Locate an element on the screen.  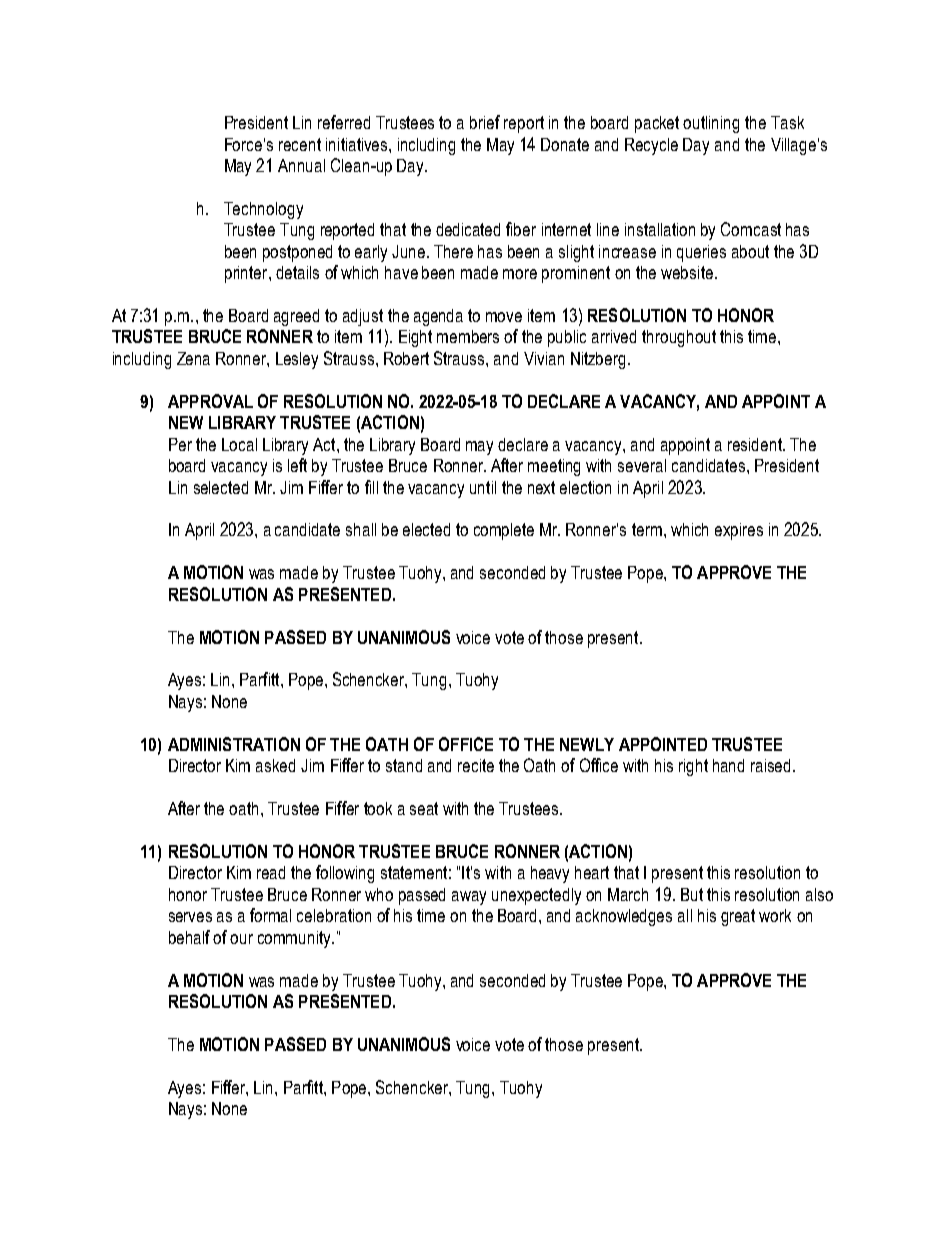
formal is located at coordinates (270, 915).
